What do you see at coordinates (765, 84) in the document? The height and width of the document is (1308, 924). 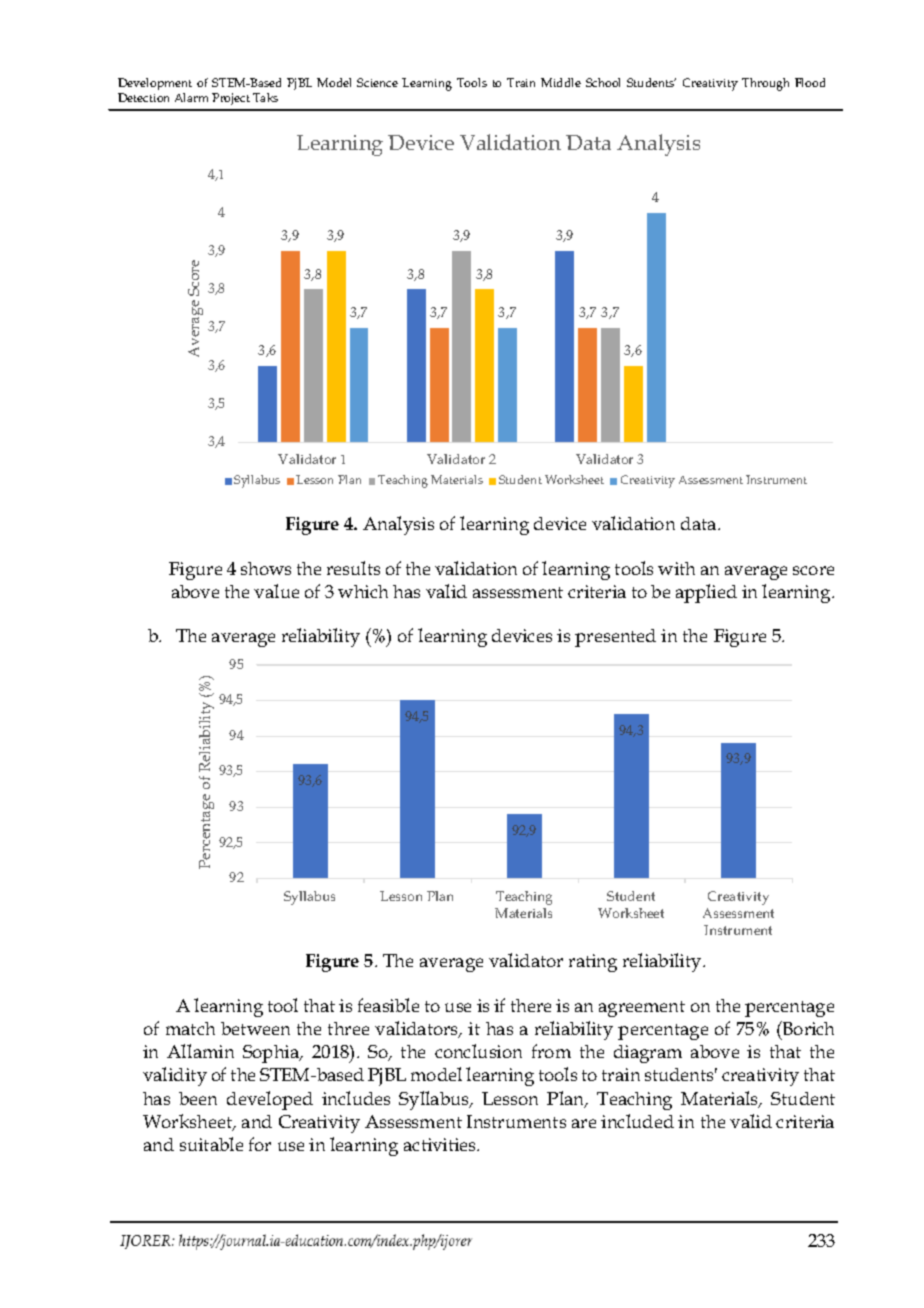 I see `Through` at bounding box center [765, 84].
